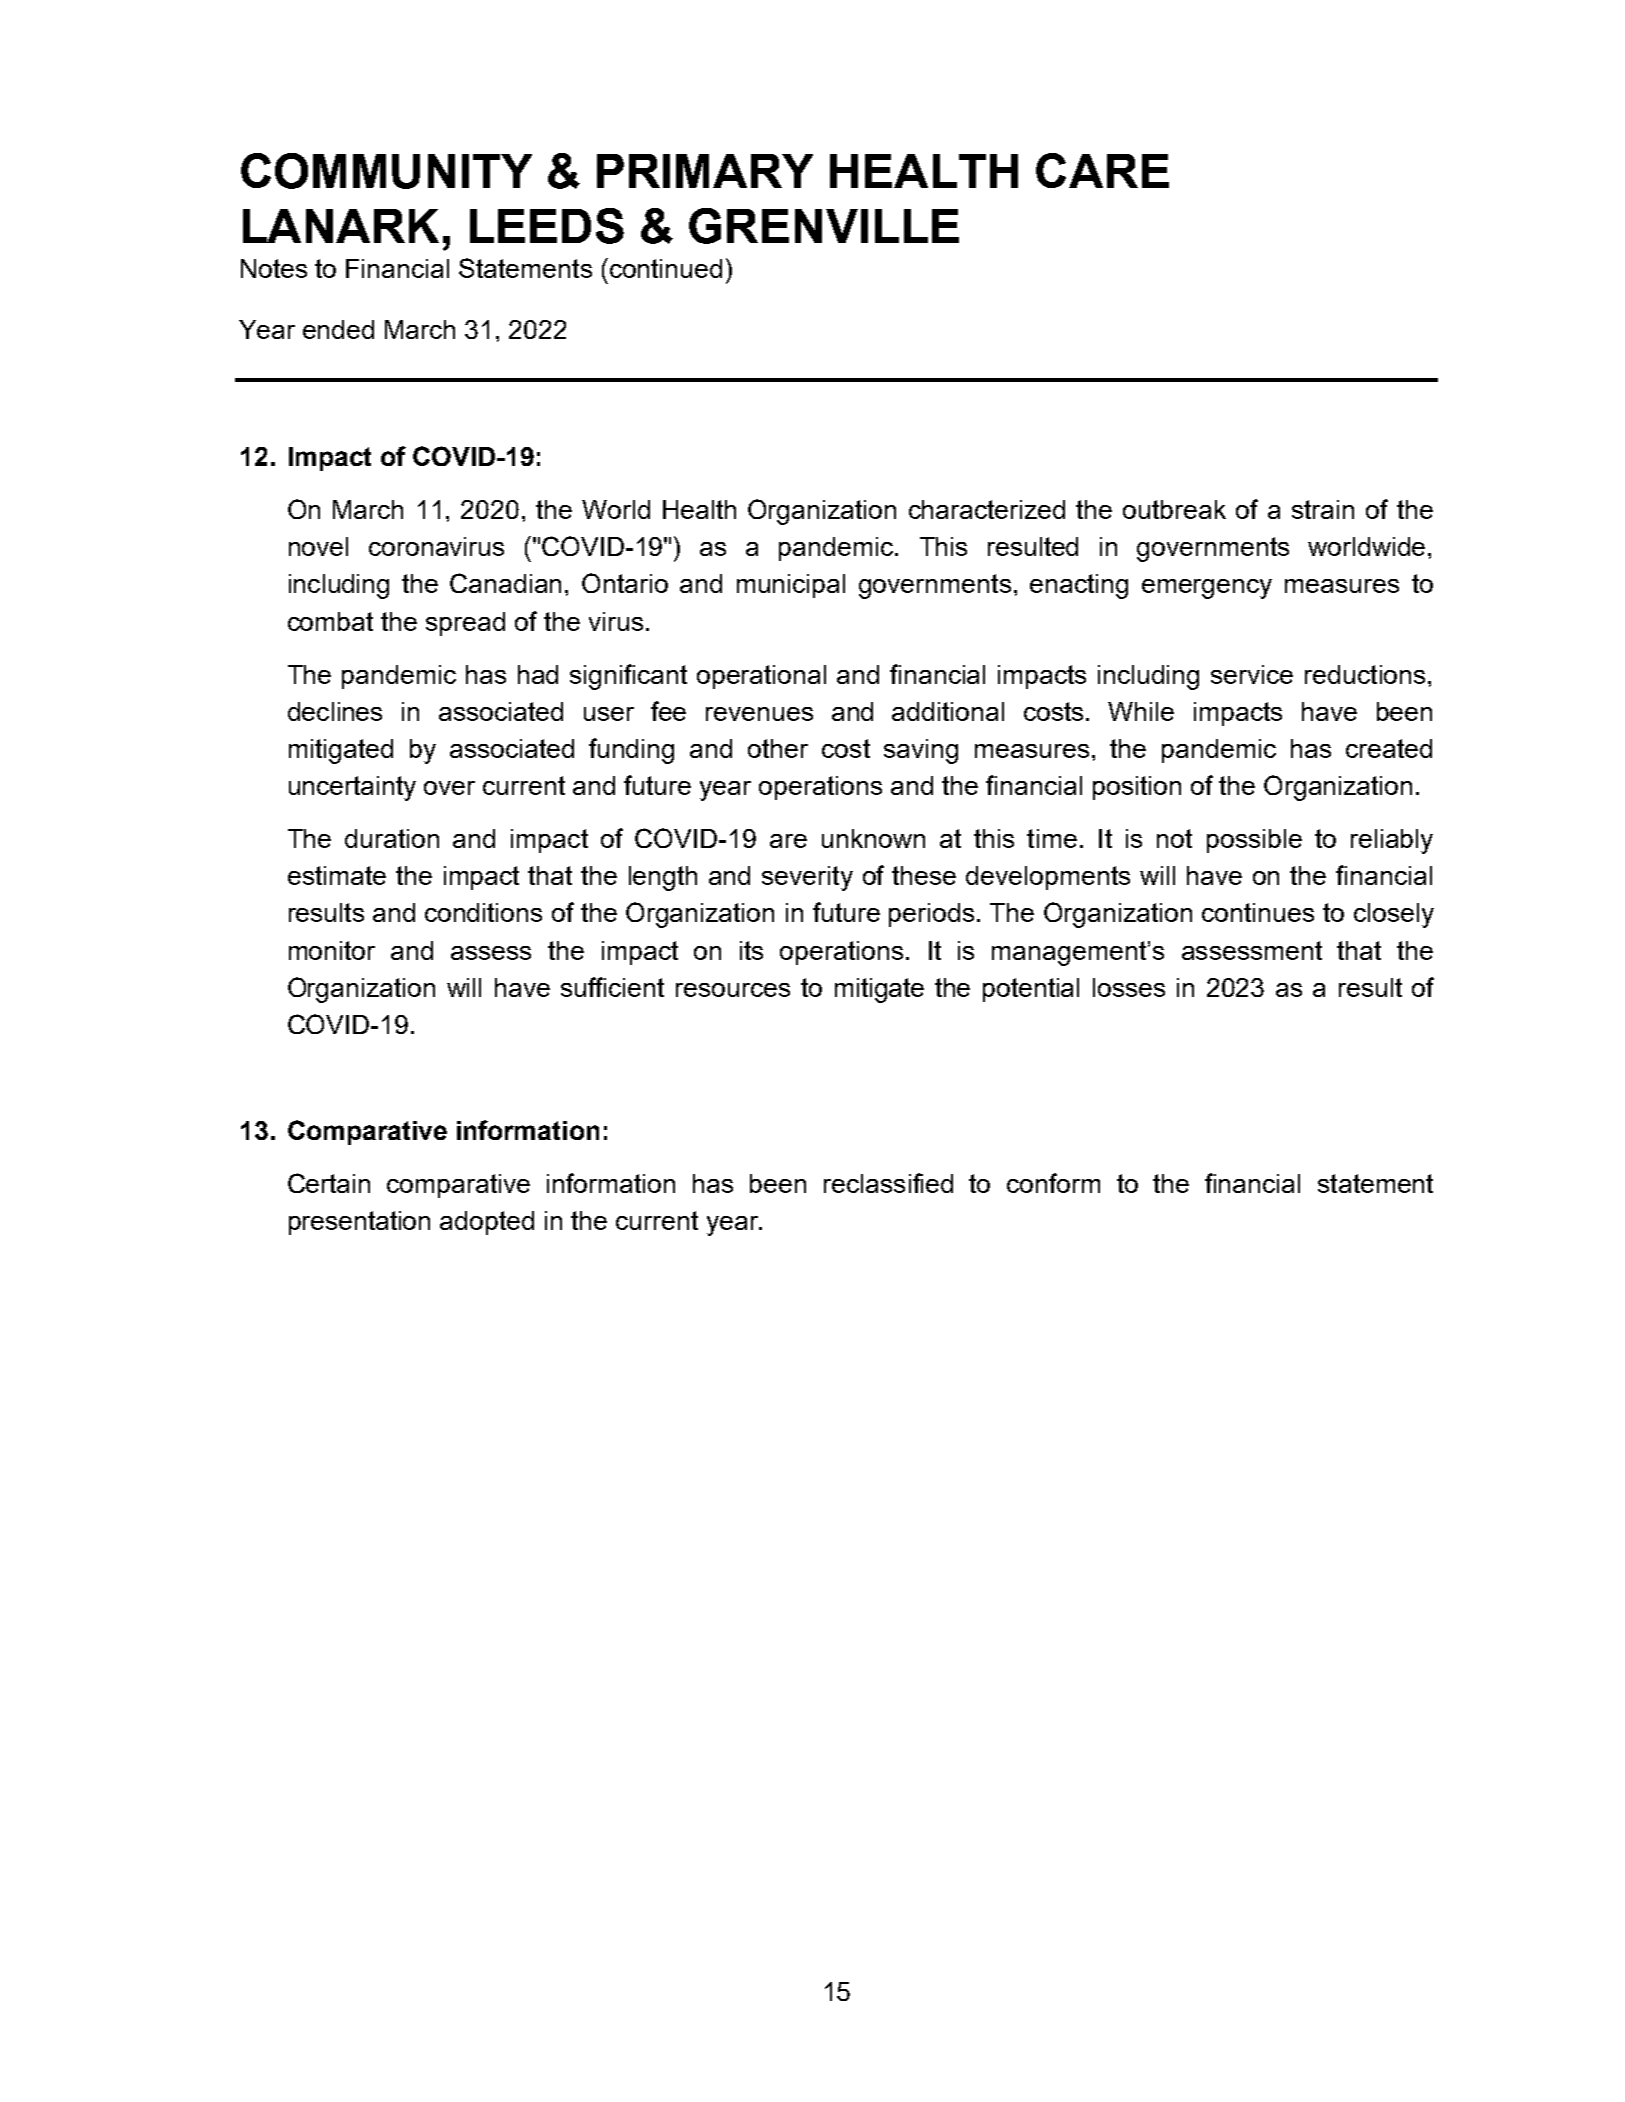 This document has height=2102, width=1625. I want to click on presentation, so click(359, 1223).
